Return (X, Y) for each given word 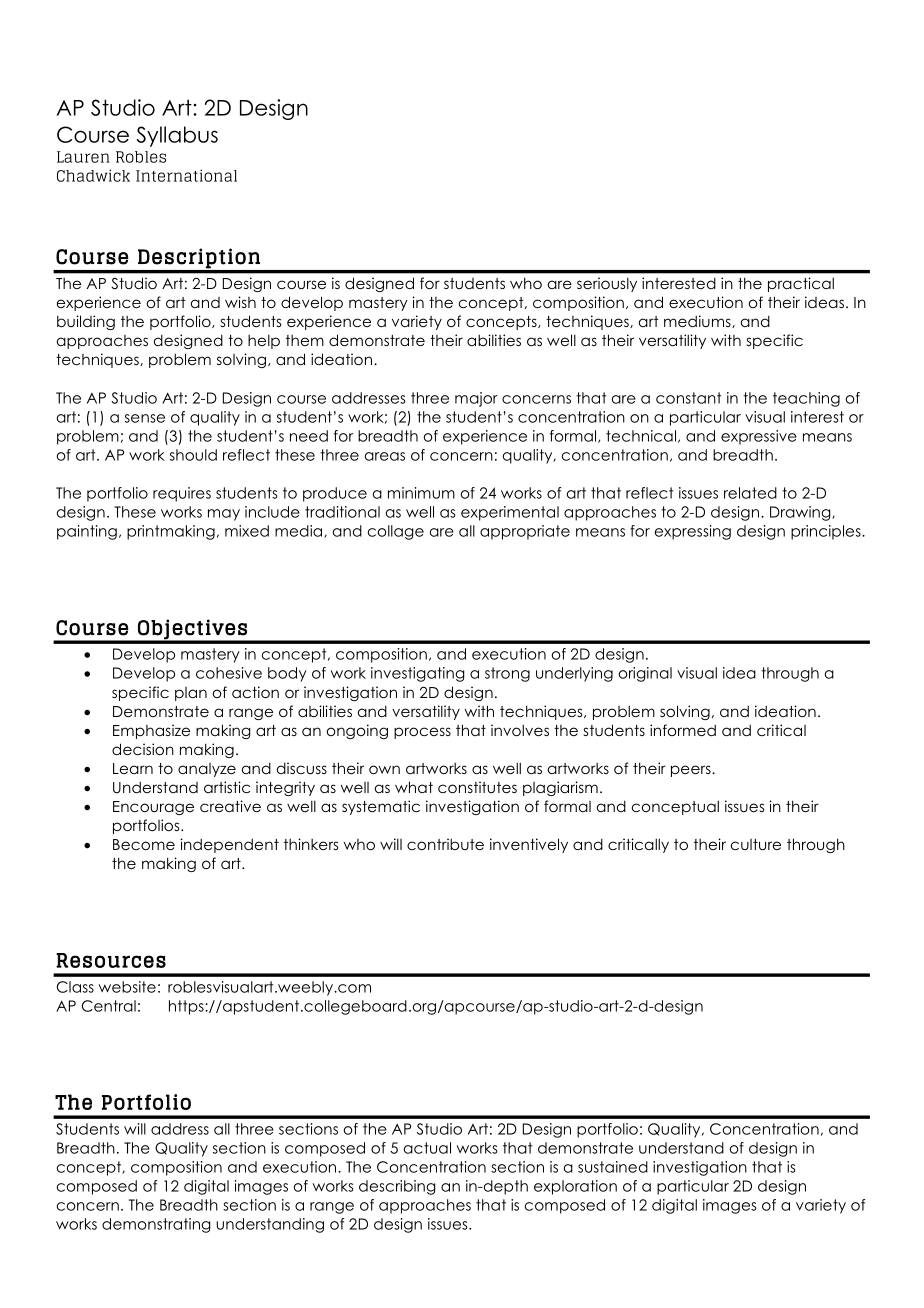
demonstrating (156, 1225)
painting (87, 532)
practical (801, 284)
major (476, 399)
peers (692, 771)
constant (688, 398)
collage (396, 532)
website (127, 987)
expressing (693, 532)
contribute (445, 844)
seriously (607, 284)
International (186, 175)
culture (756, 844)
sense (145, 418)
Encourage (153, 808)
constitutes (477, 787)
